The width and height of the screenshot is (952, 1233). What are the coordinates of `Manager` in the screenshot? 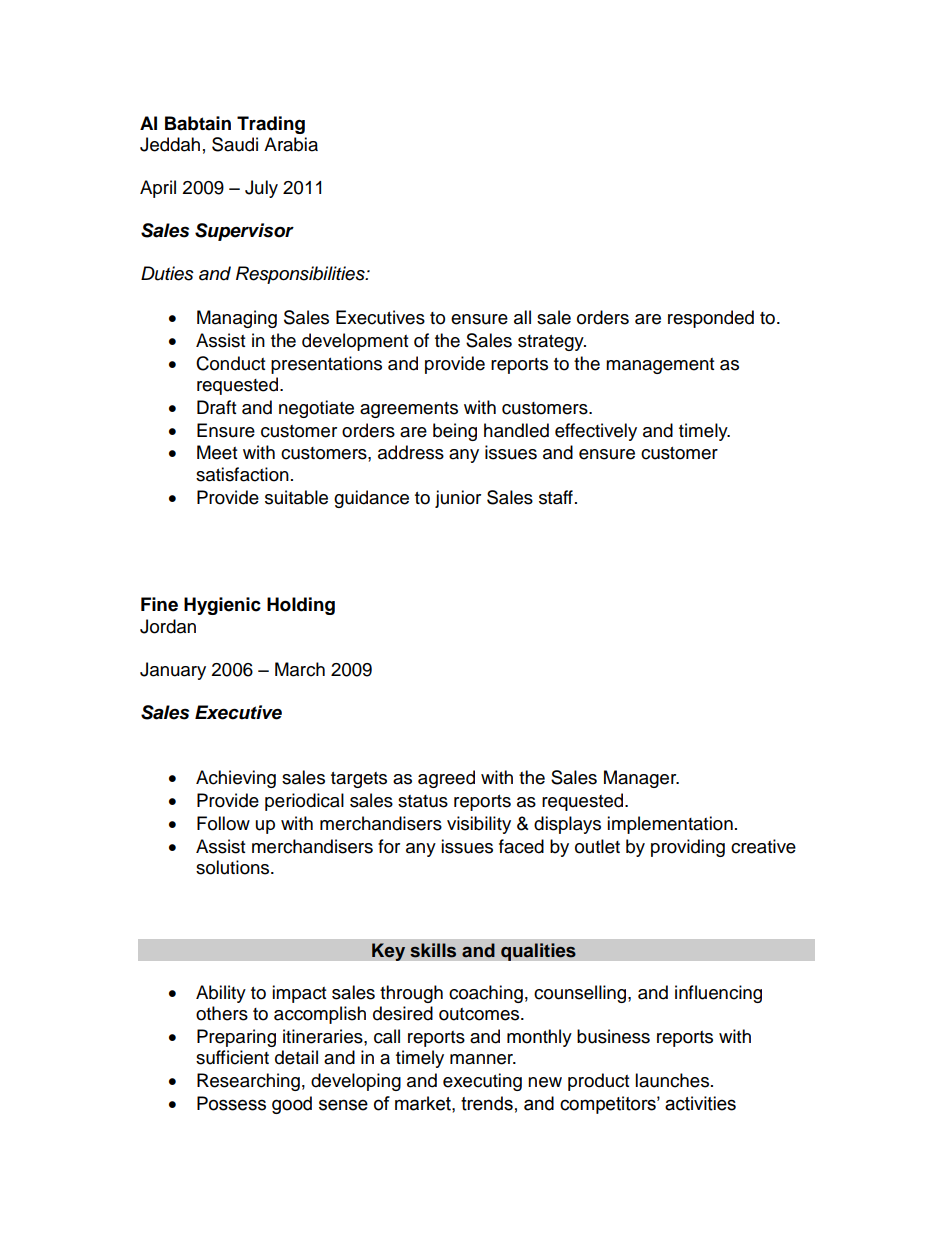 It's located at (641, 779).
